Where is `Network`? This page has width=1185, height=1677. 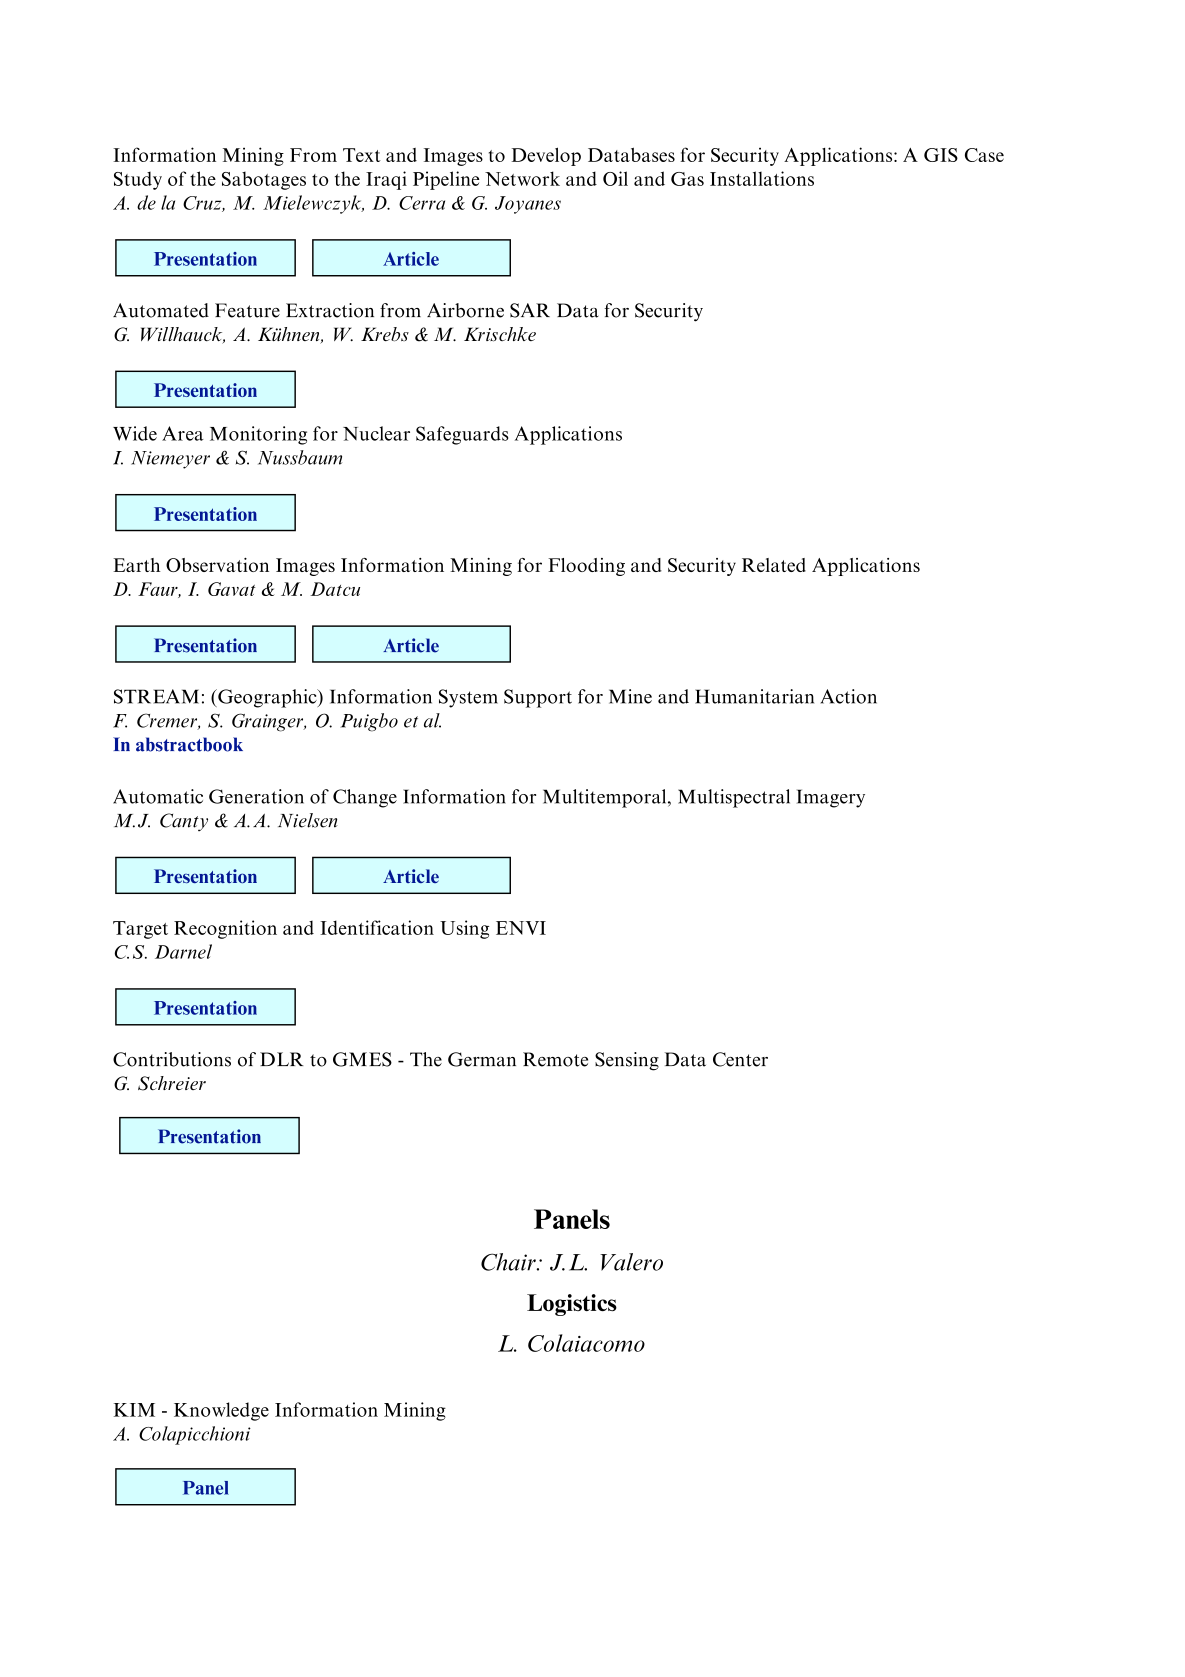
Network is located at coordinates (522, 178).
